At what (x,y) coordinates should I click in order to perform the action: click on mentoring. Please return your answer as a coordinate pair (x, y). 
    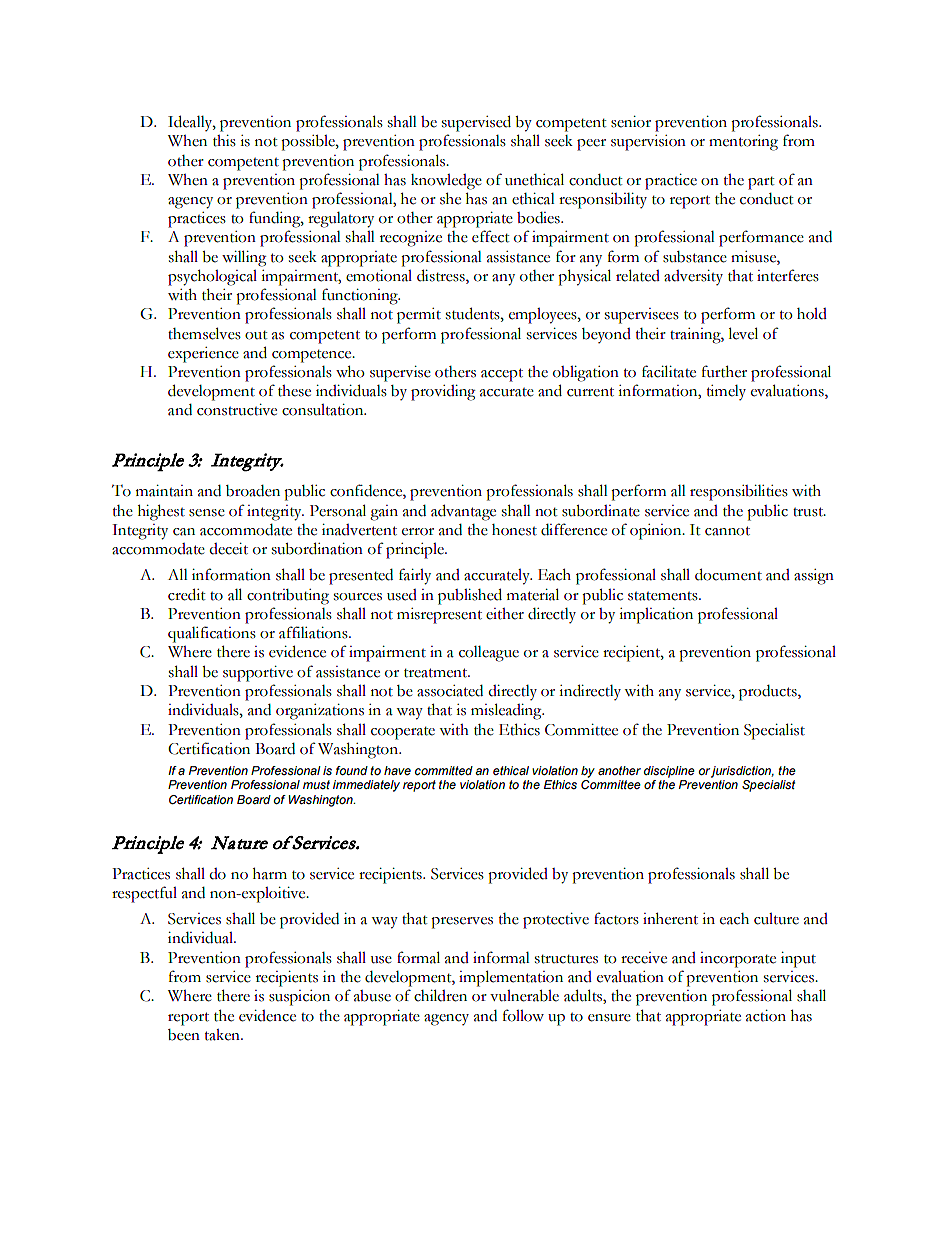
    Looking at the image, I should click on (743, 143).
